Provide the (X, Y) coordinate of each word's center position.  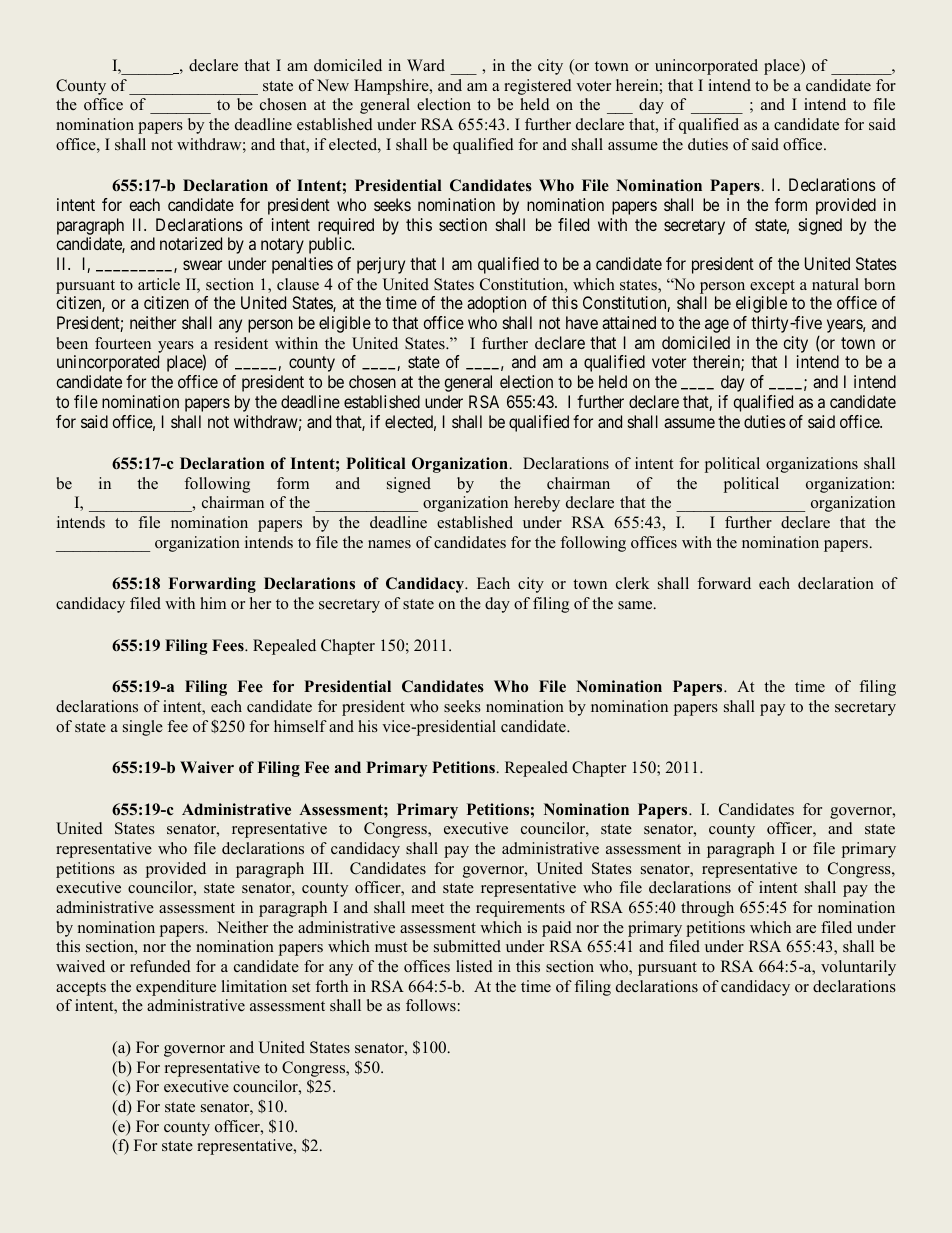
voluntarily (858, 968)
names (389, 544)
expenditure (176, 988)
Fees (229, 645)
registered (538, 87)
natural (835, 284)
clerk (633, 583)
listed (474, 966)
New (333, 85)
